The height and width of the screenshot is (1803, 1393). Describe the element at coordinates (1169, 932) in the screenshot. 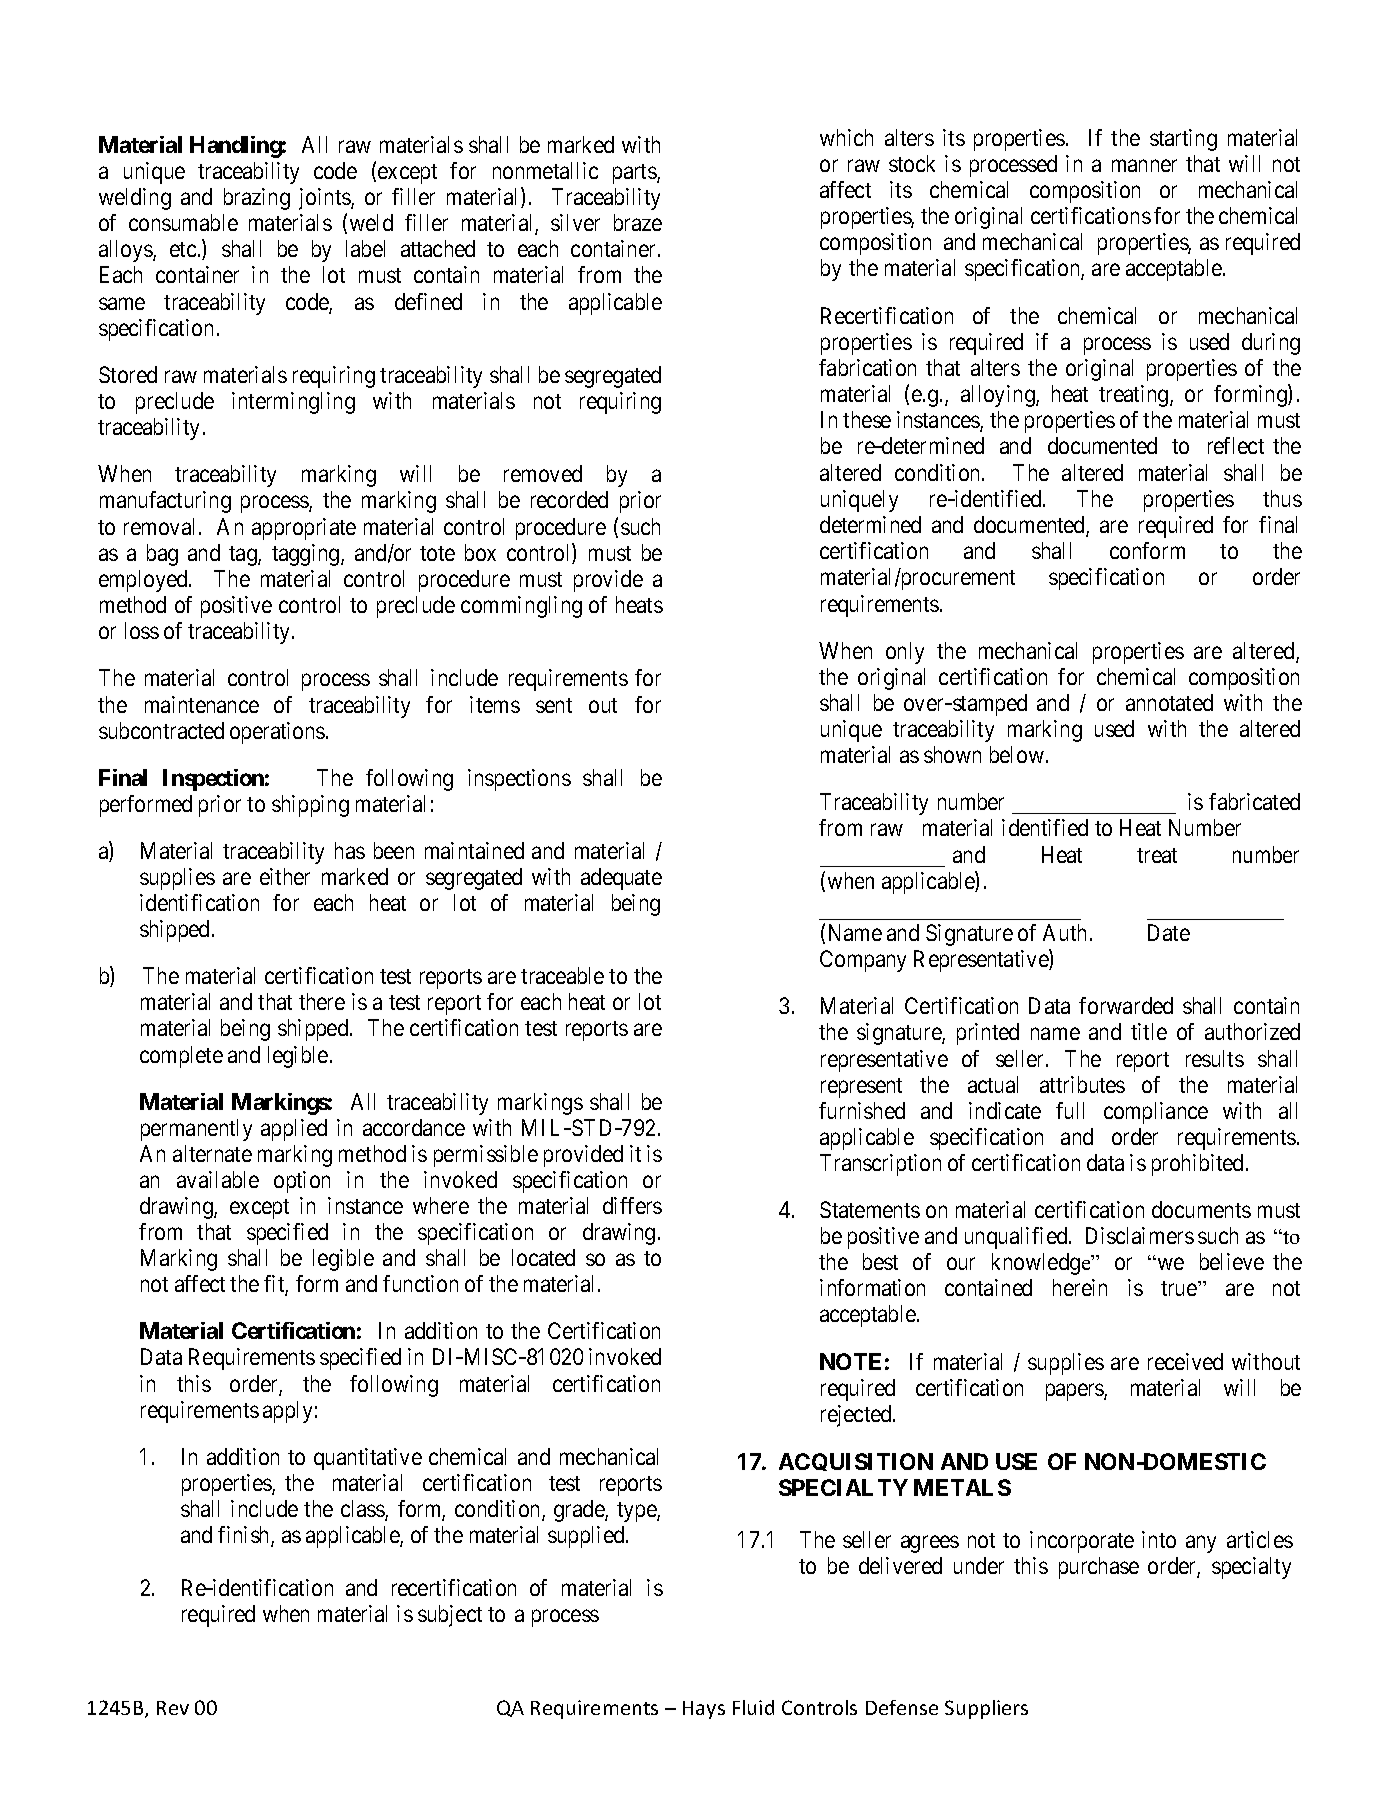

I see `Date` at that location.
